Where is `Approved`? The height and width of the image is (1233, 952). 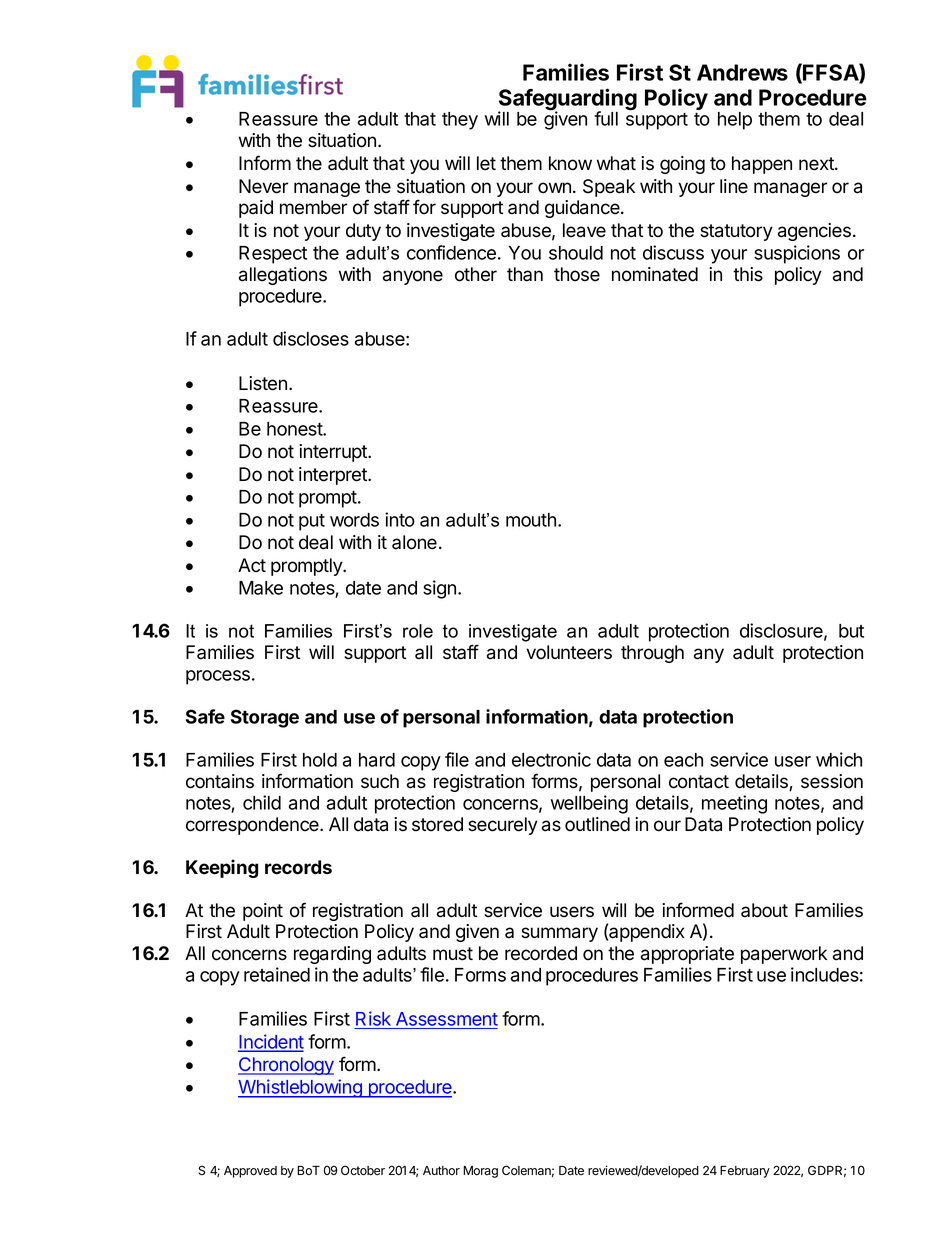 Approved is located at coordinates (250, 1172).
